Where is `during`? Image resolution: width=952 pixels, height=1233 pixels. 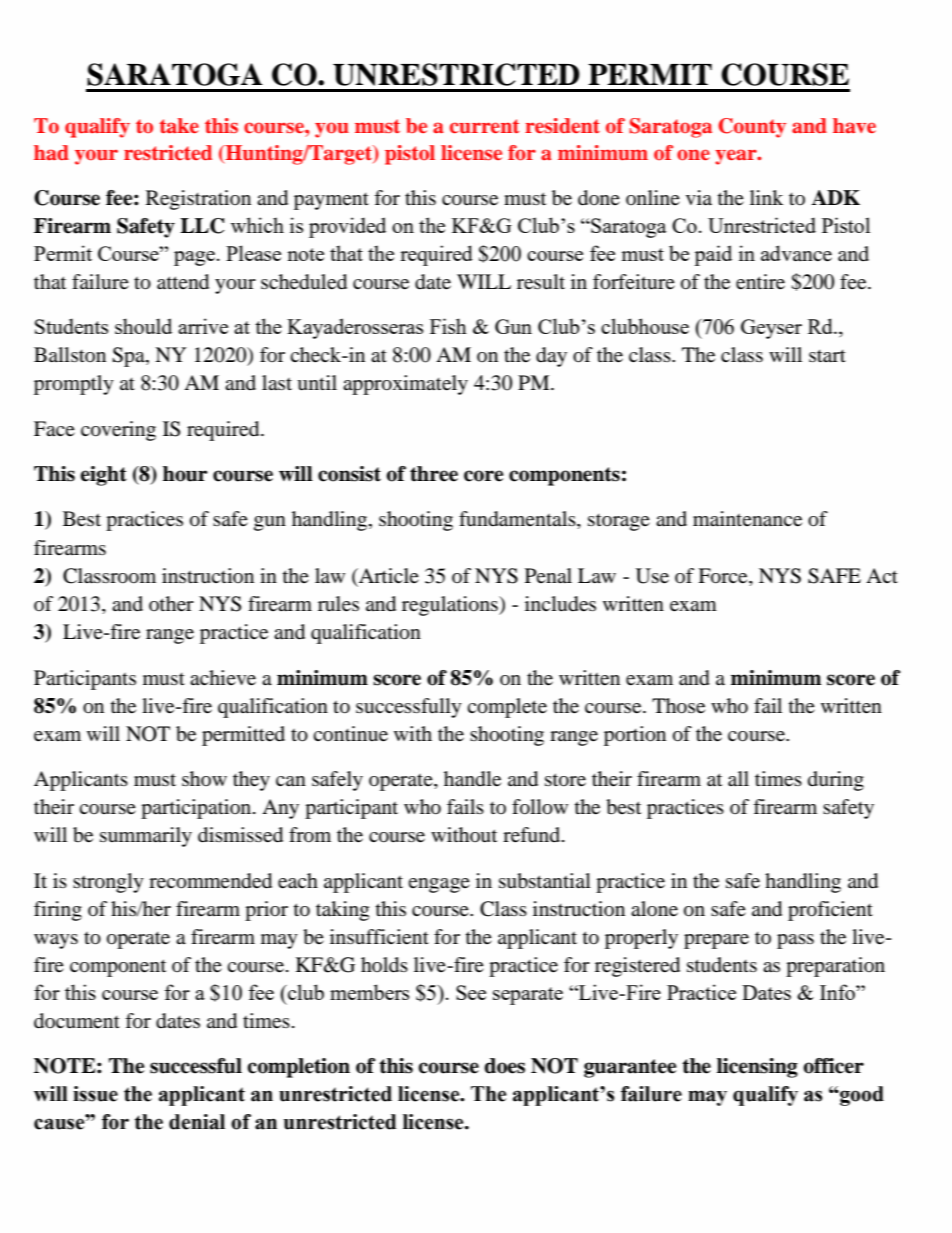 during is located at coordinates (836, 781).
